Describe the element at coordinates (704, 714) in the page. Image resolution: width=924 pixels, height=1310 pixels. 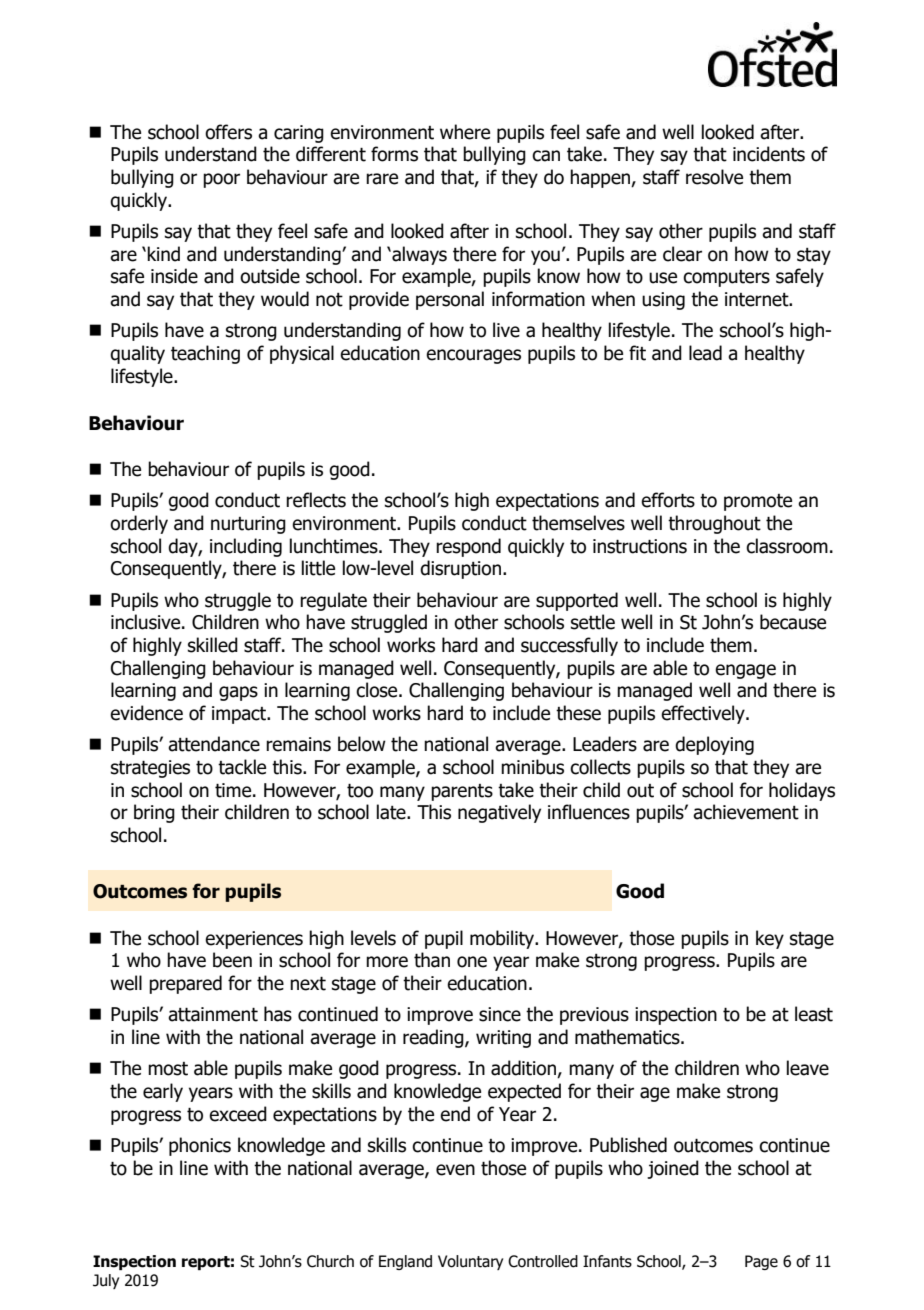
I see `effectively` at that location.
